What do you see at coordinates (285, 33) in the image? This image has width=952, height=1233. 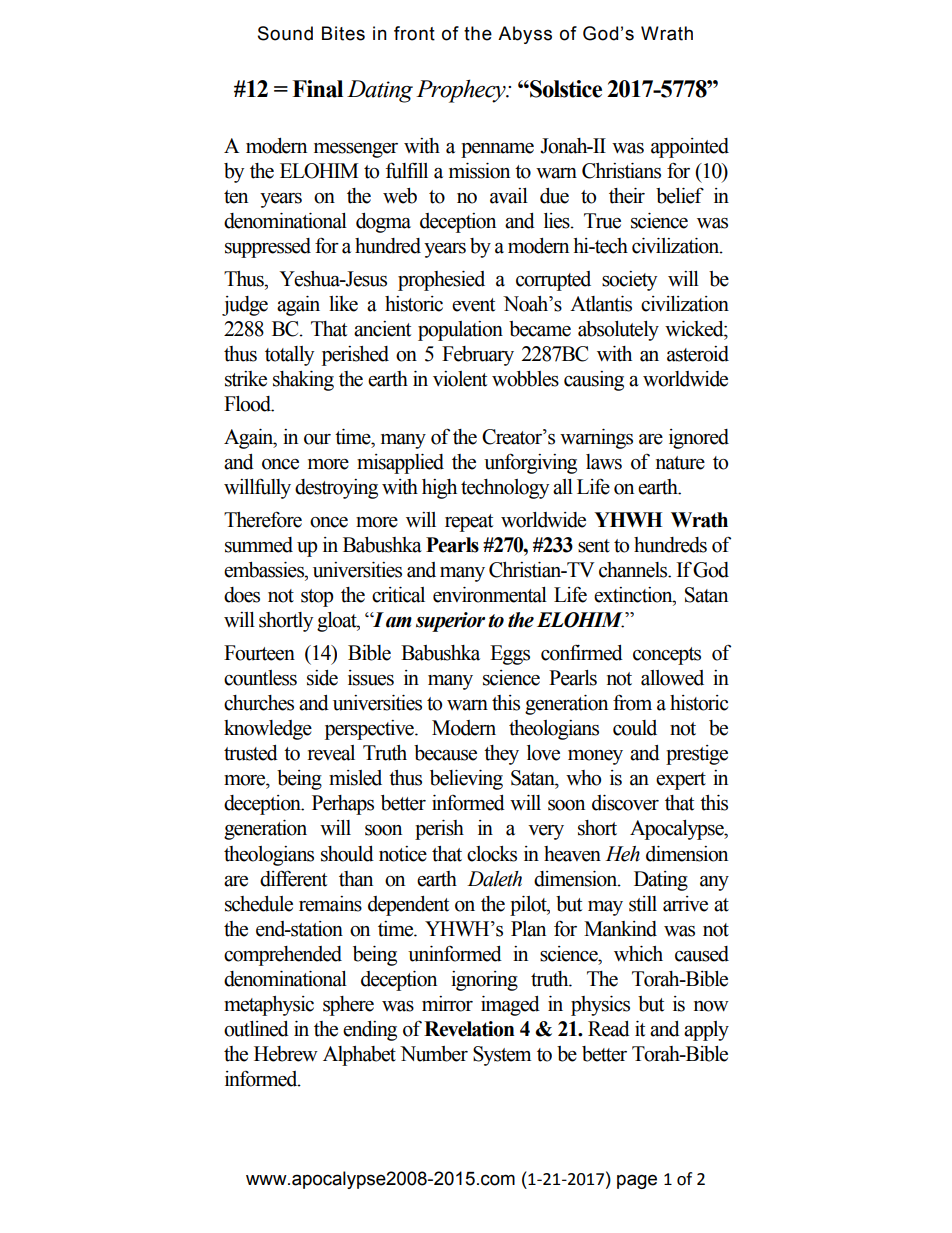 I see `Sound` at bounding box center [285, 33].
